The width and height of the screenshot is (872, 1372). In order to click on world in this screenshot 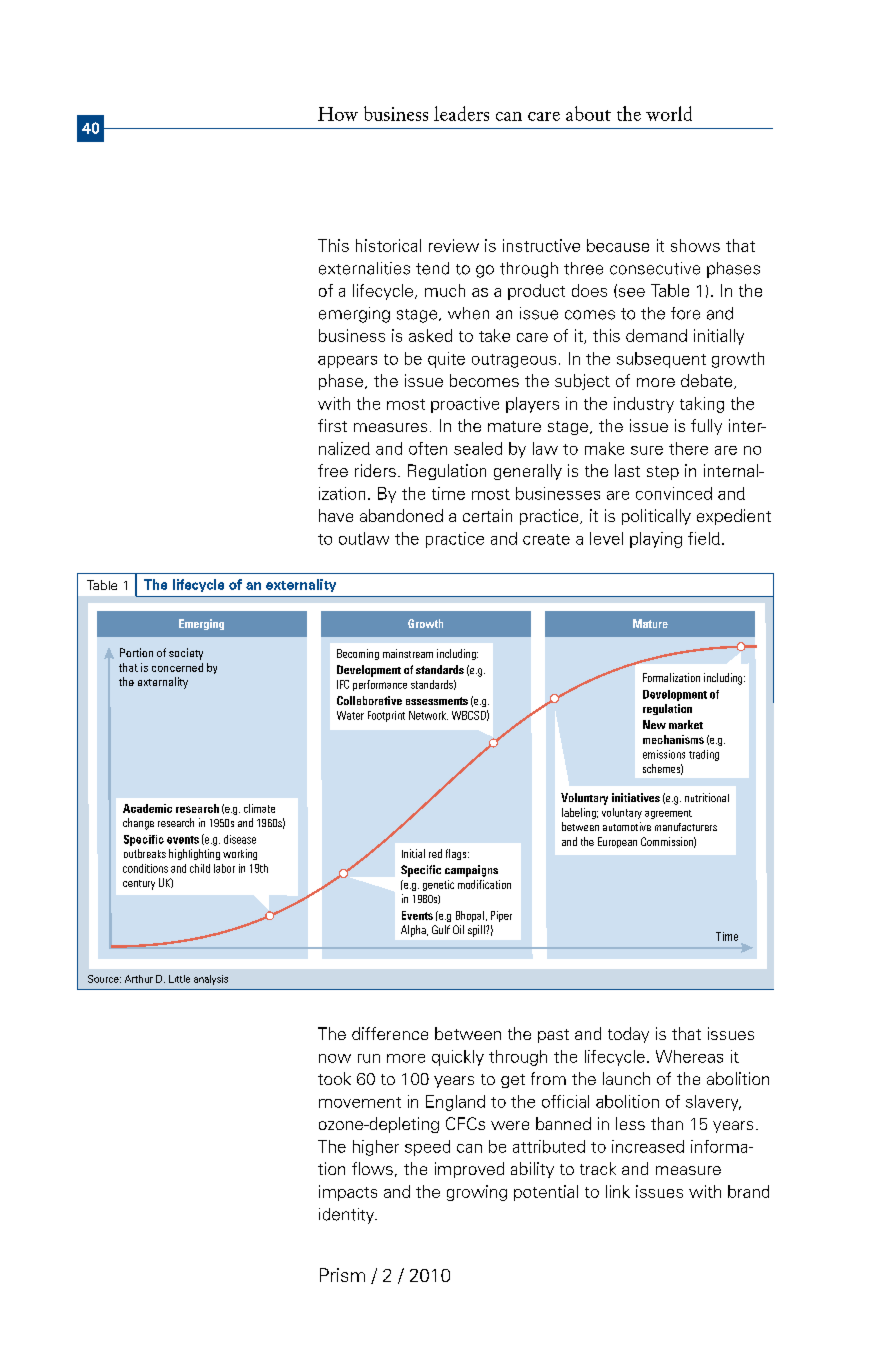, I will do `click(669, 113)`.
